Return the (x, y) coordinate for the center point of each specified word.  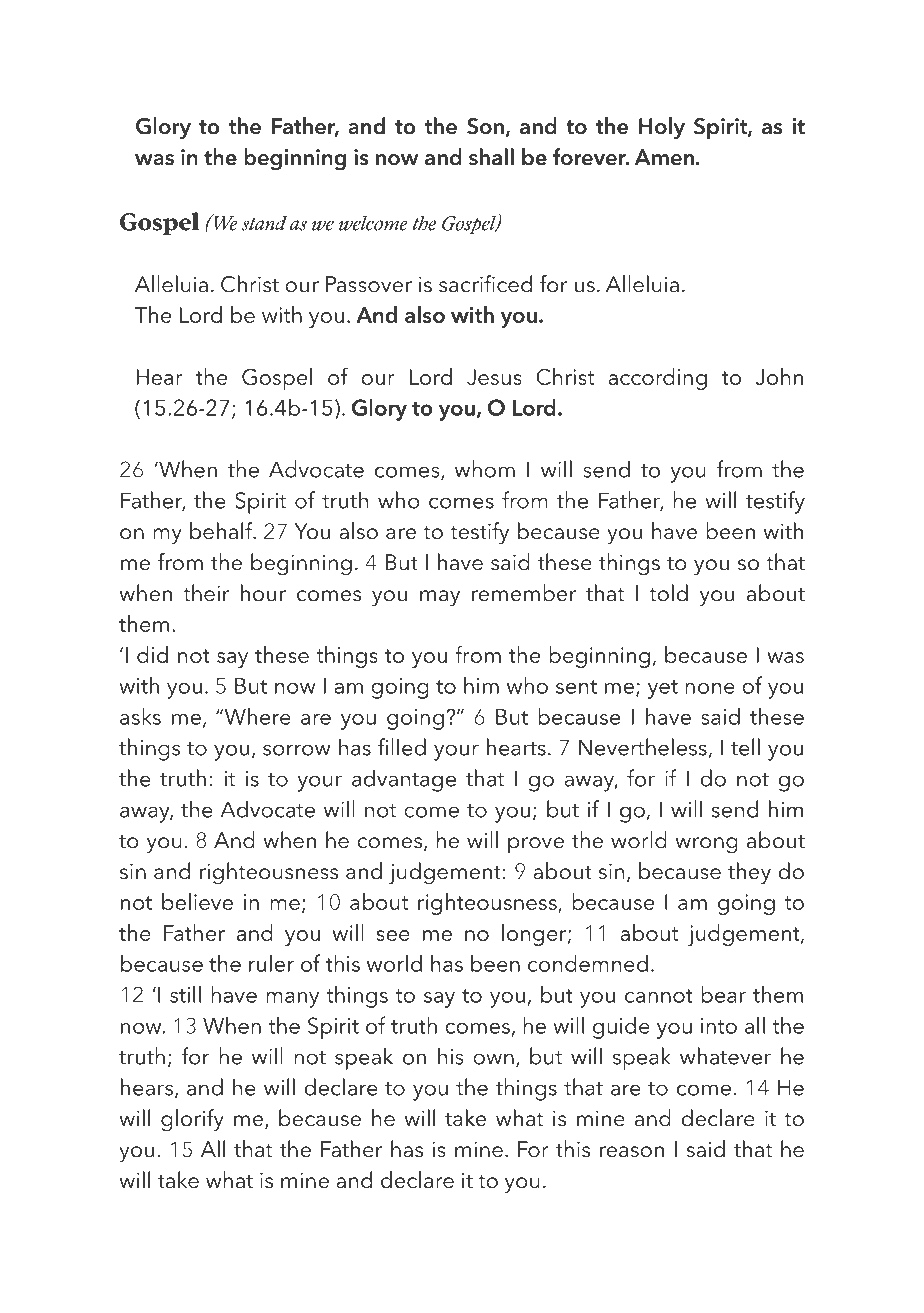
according (657, 379)
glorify (192, 1120)
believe (197, 901)
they (749, 873)
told (668, 593)
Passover (369, 284)
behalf (222, 531)
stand (264, 223)
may (440, 598)
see (393, 935)
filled (402, 747)
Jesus (494, 377)
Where (256, 716)
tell (745, 747)
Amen (664, 157)
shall (491, 157)
